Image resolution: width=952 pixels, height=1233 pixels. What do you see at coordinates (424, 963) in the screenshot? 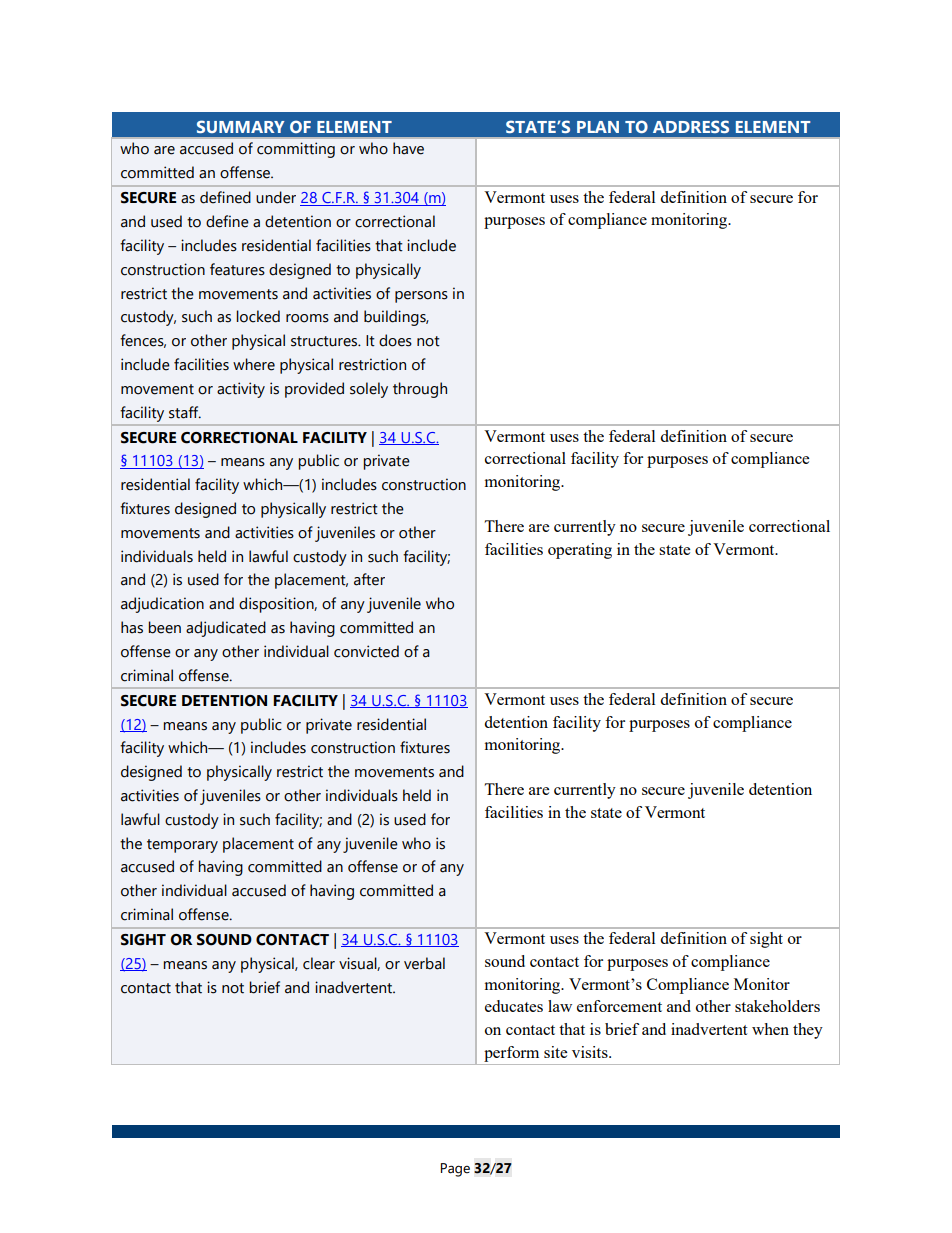
I see `verbal` at bounding box center [424, 963].
